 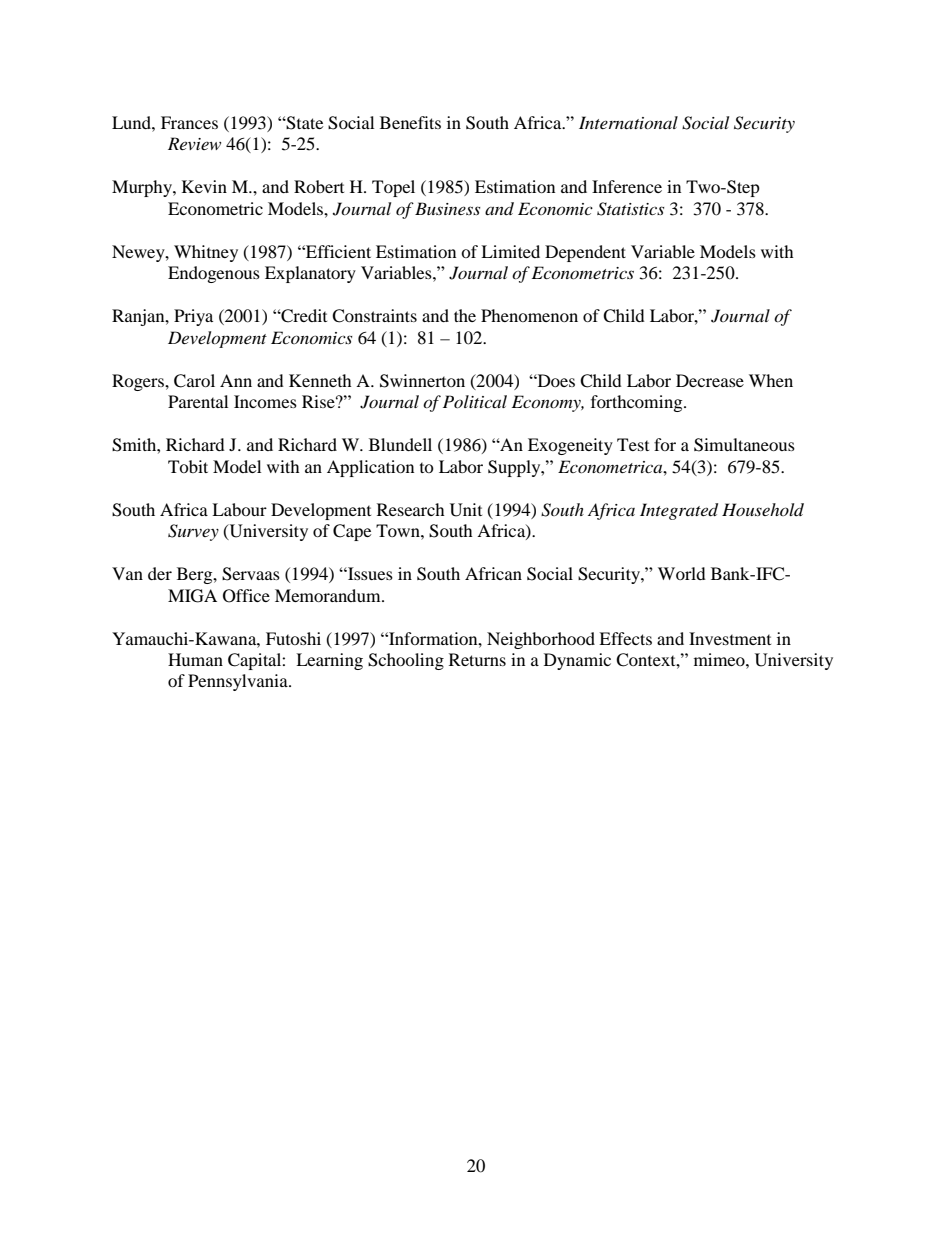 I want to click on Decrease, so click(x=710, y=380).
